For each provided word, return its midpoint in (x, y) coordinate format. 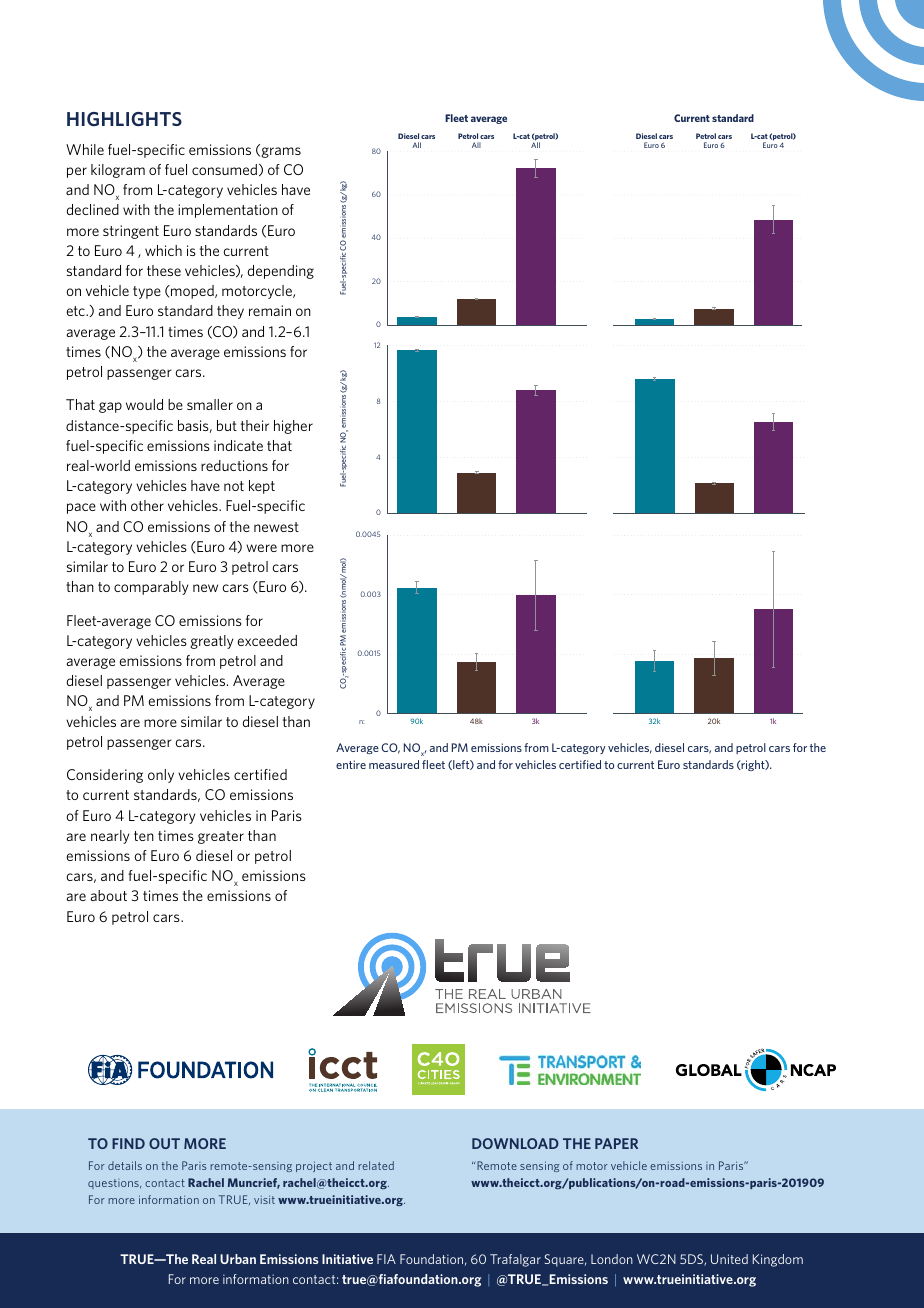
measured (394, 764)
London (612, 1259)
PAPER (616, 1143)
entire (351, 764)
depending (280, 272)
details (125, 1165)
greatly (211, 642)
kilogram (118, 171)
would (144, 404)
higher (293, 427)
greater (221, 837)
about (108, 895)
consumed (224, 169)
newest (276, 527)
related (376, 1165)
